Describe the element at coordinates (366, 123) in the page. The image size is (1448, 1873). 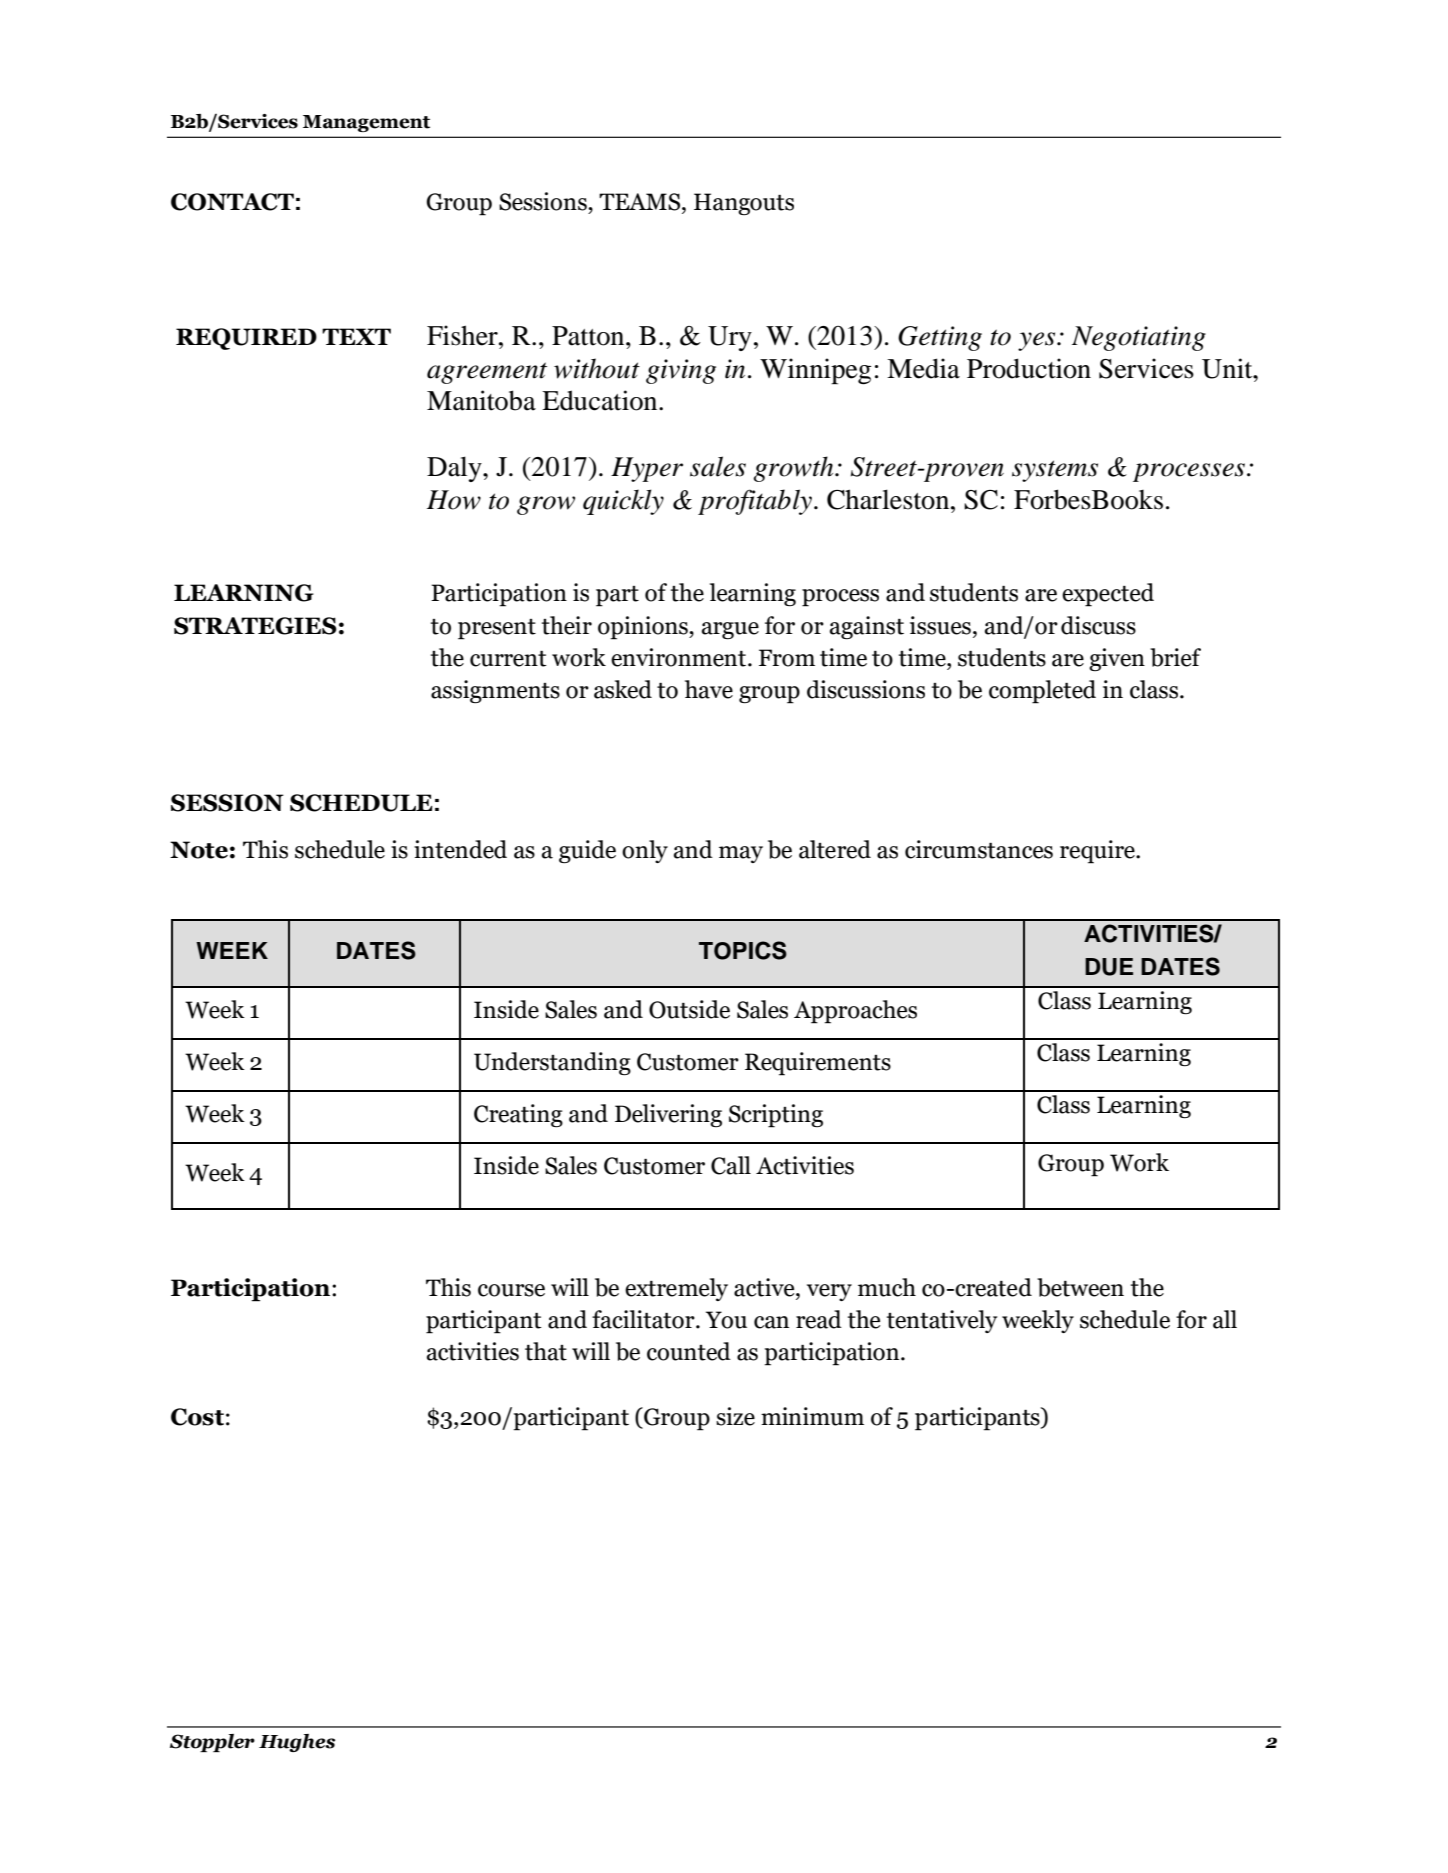
I see `Management` at that location.
